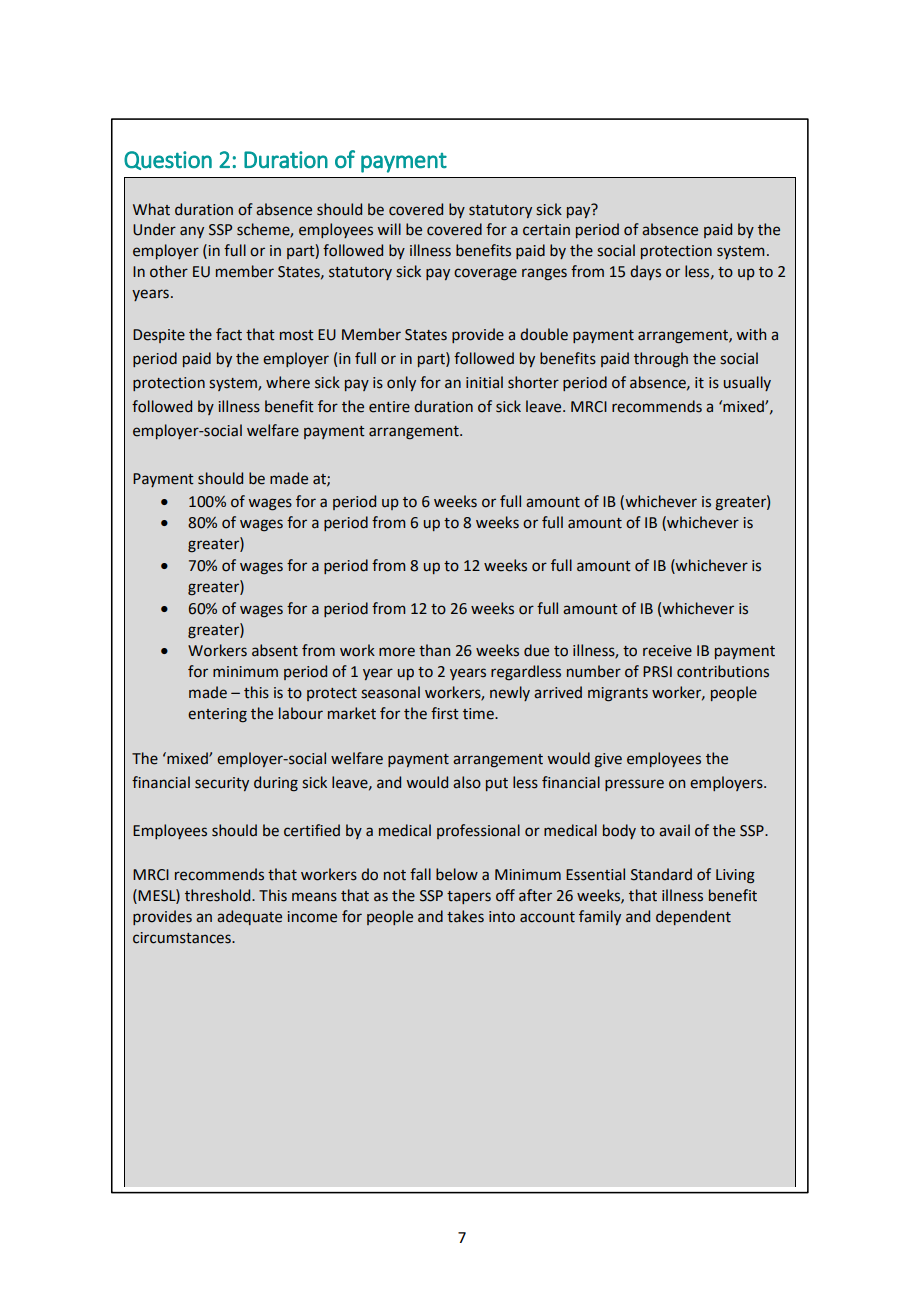 This page has height=1308, width=924. Describe the element at coordinates (275, 650) in the page. I see `absent` at that location.
